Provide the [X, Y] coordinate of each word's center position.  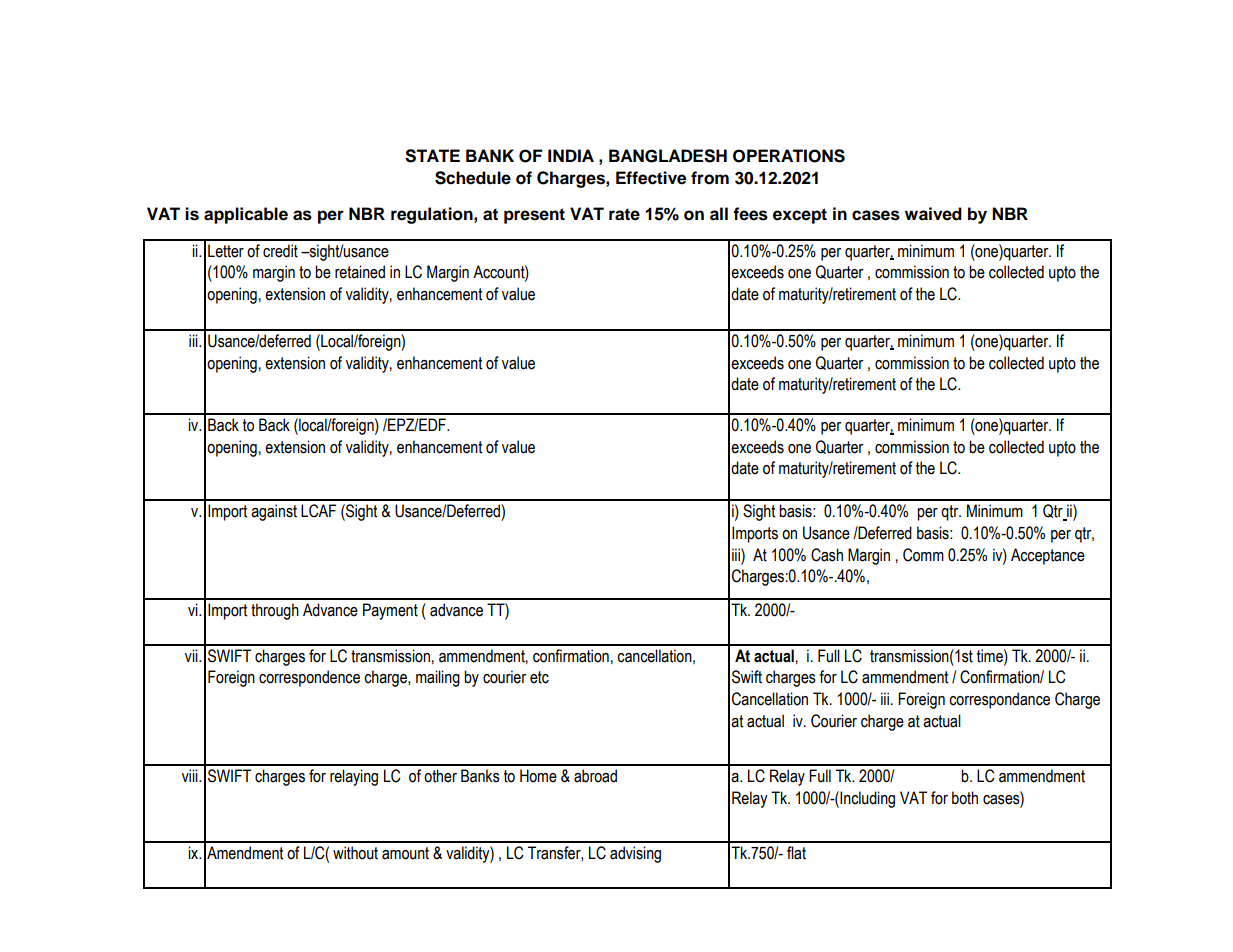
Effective [651, 178]
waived [933, 214]
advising [635, 854]
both [965, 798]
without [355, 853]
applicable [246, 215]
